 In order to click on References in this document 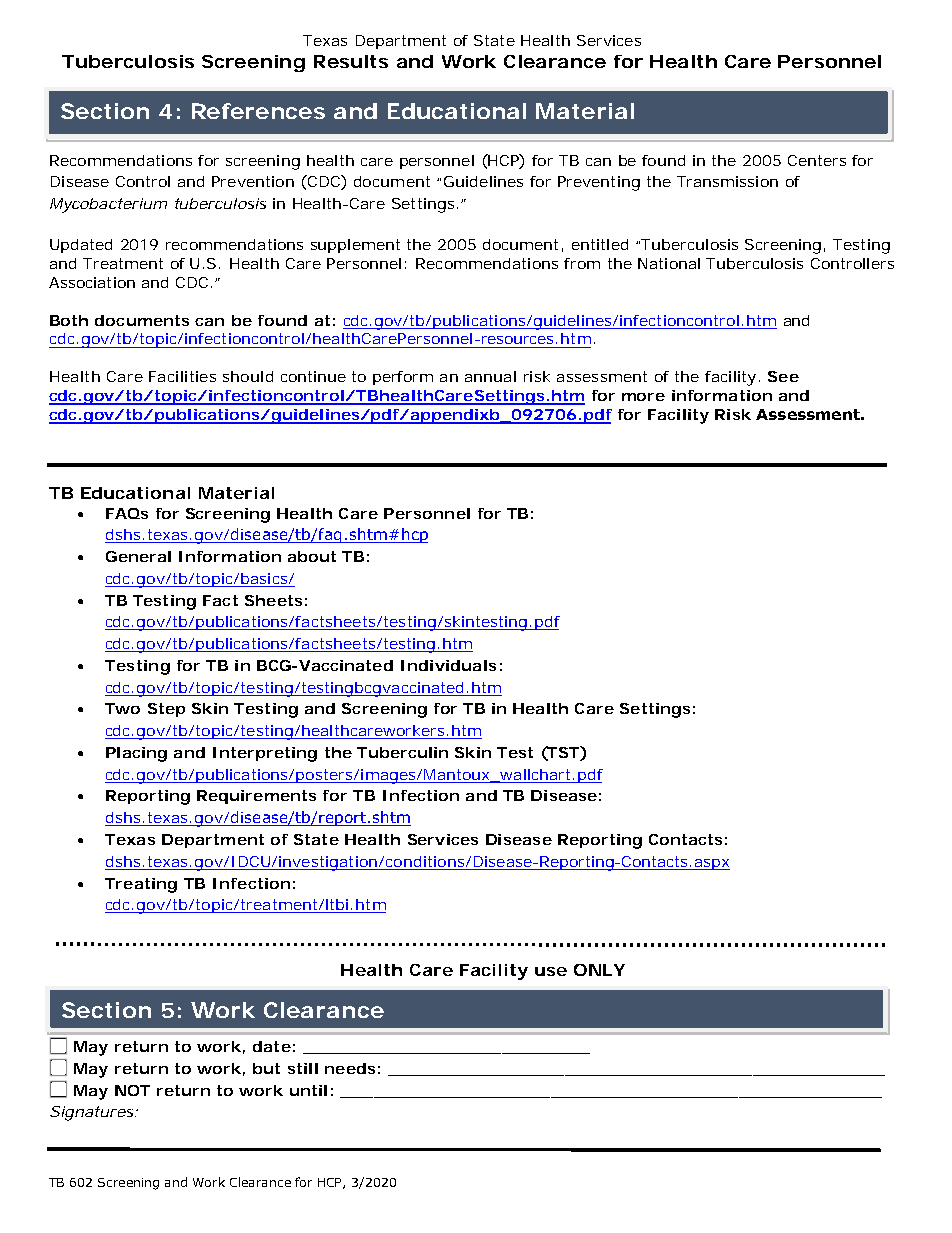, I will do `click(258, 111)`.
